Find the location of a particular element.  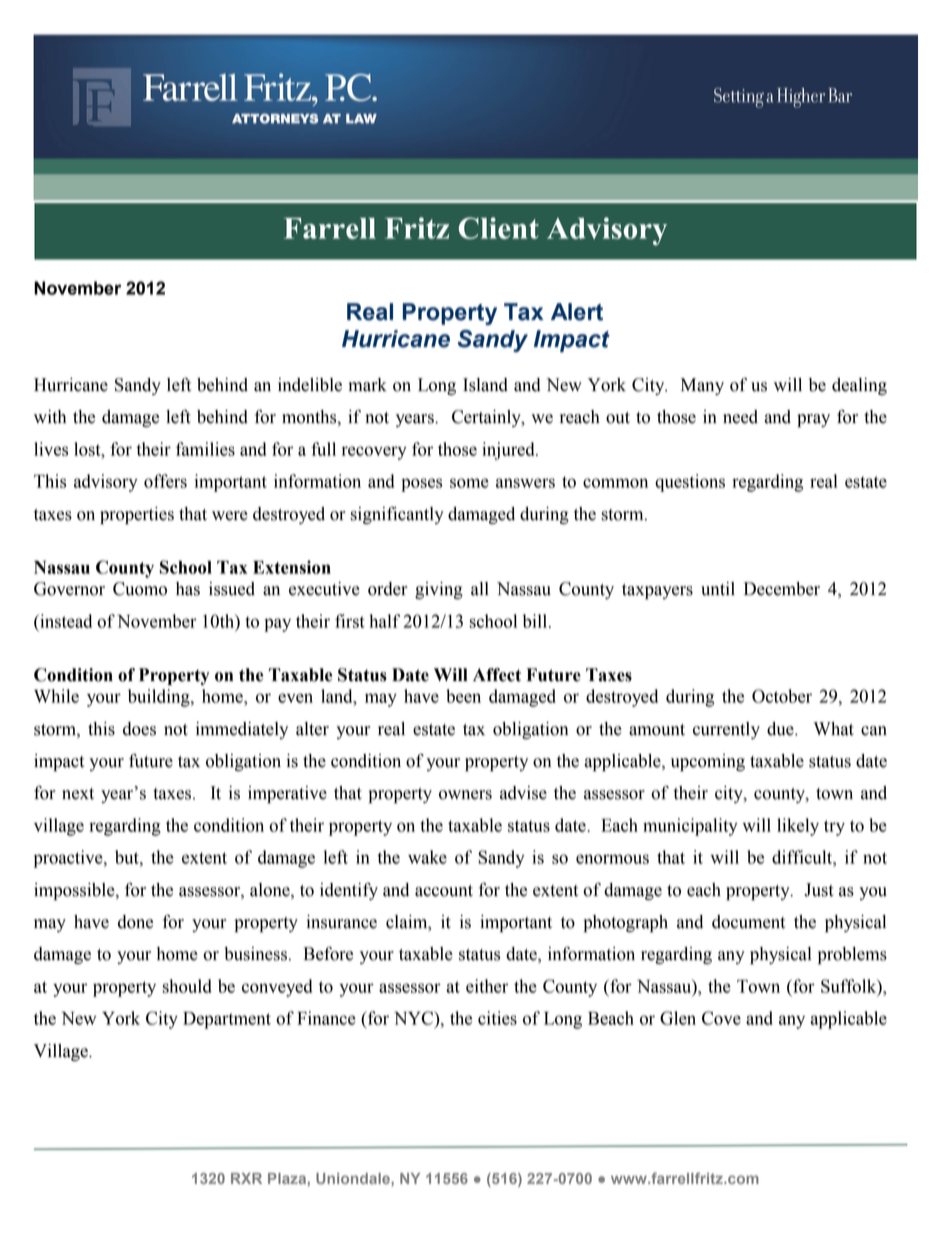

should is located at coordinates (187, 986).
